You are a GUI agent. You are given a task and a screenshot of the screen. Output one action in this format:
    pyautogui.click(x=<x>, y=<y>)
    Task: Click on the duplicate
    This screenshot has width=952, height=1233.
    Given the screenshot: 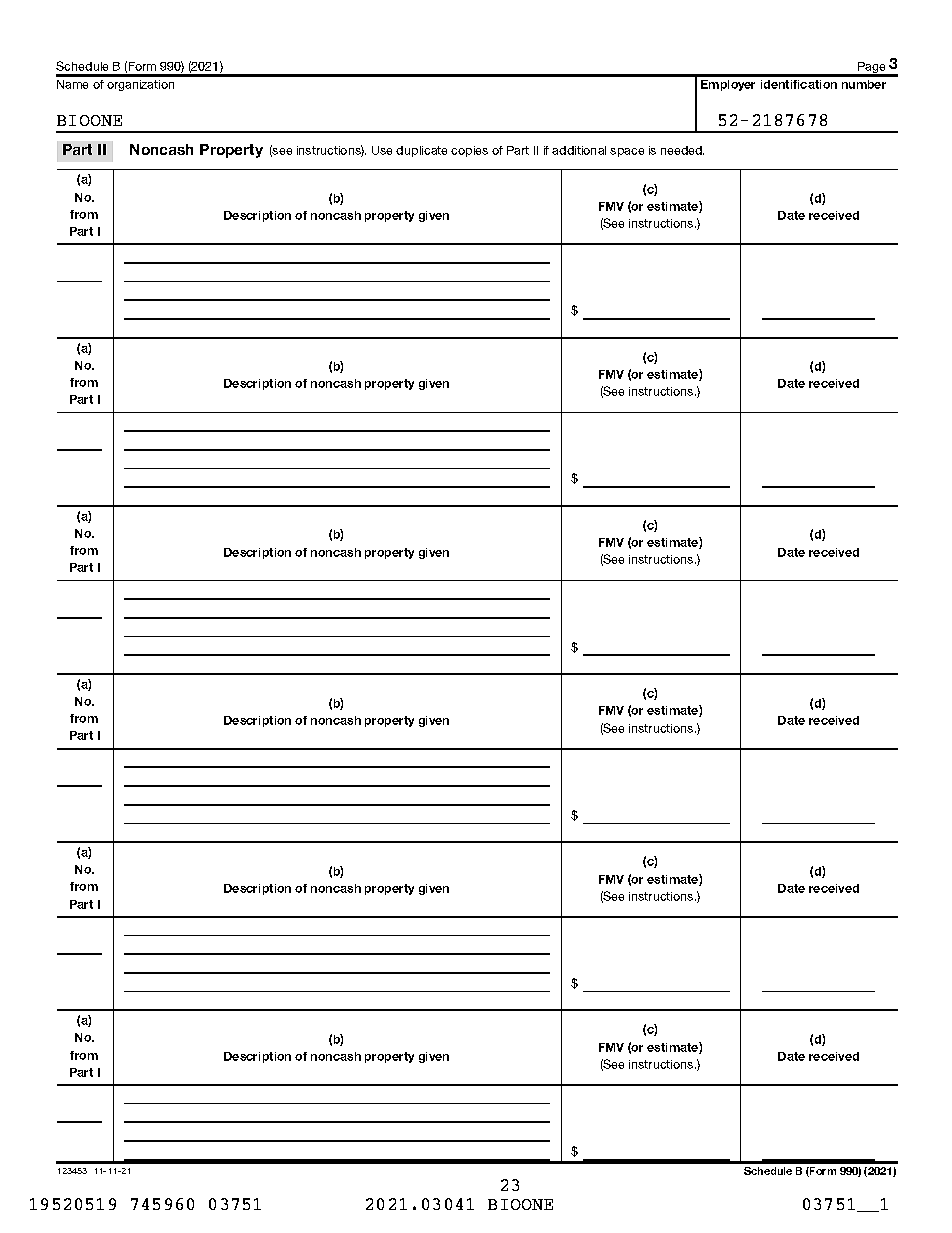 What is the action you would take?
    pyautogui.click(x=421, y=151)
